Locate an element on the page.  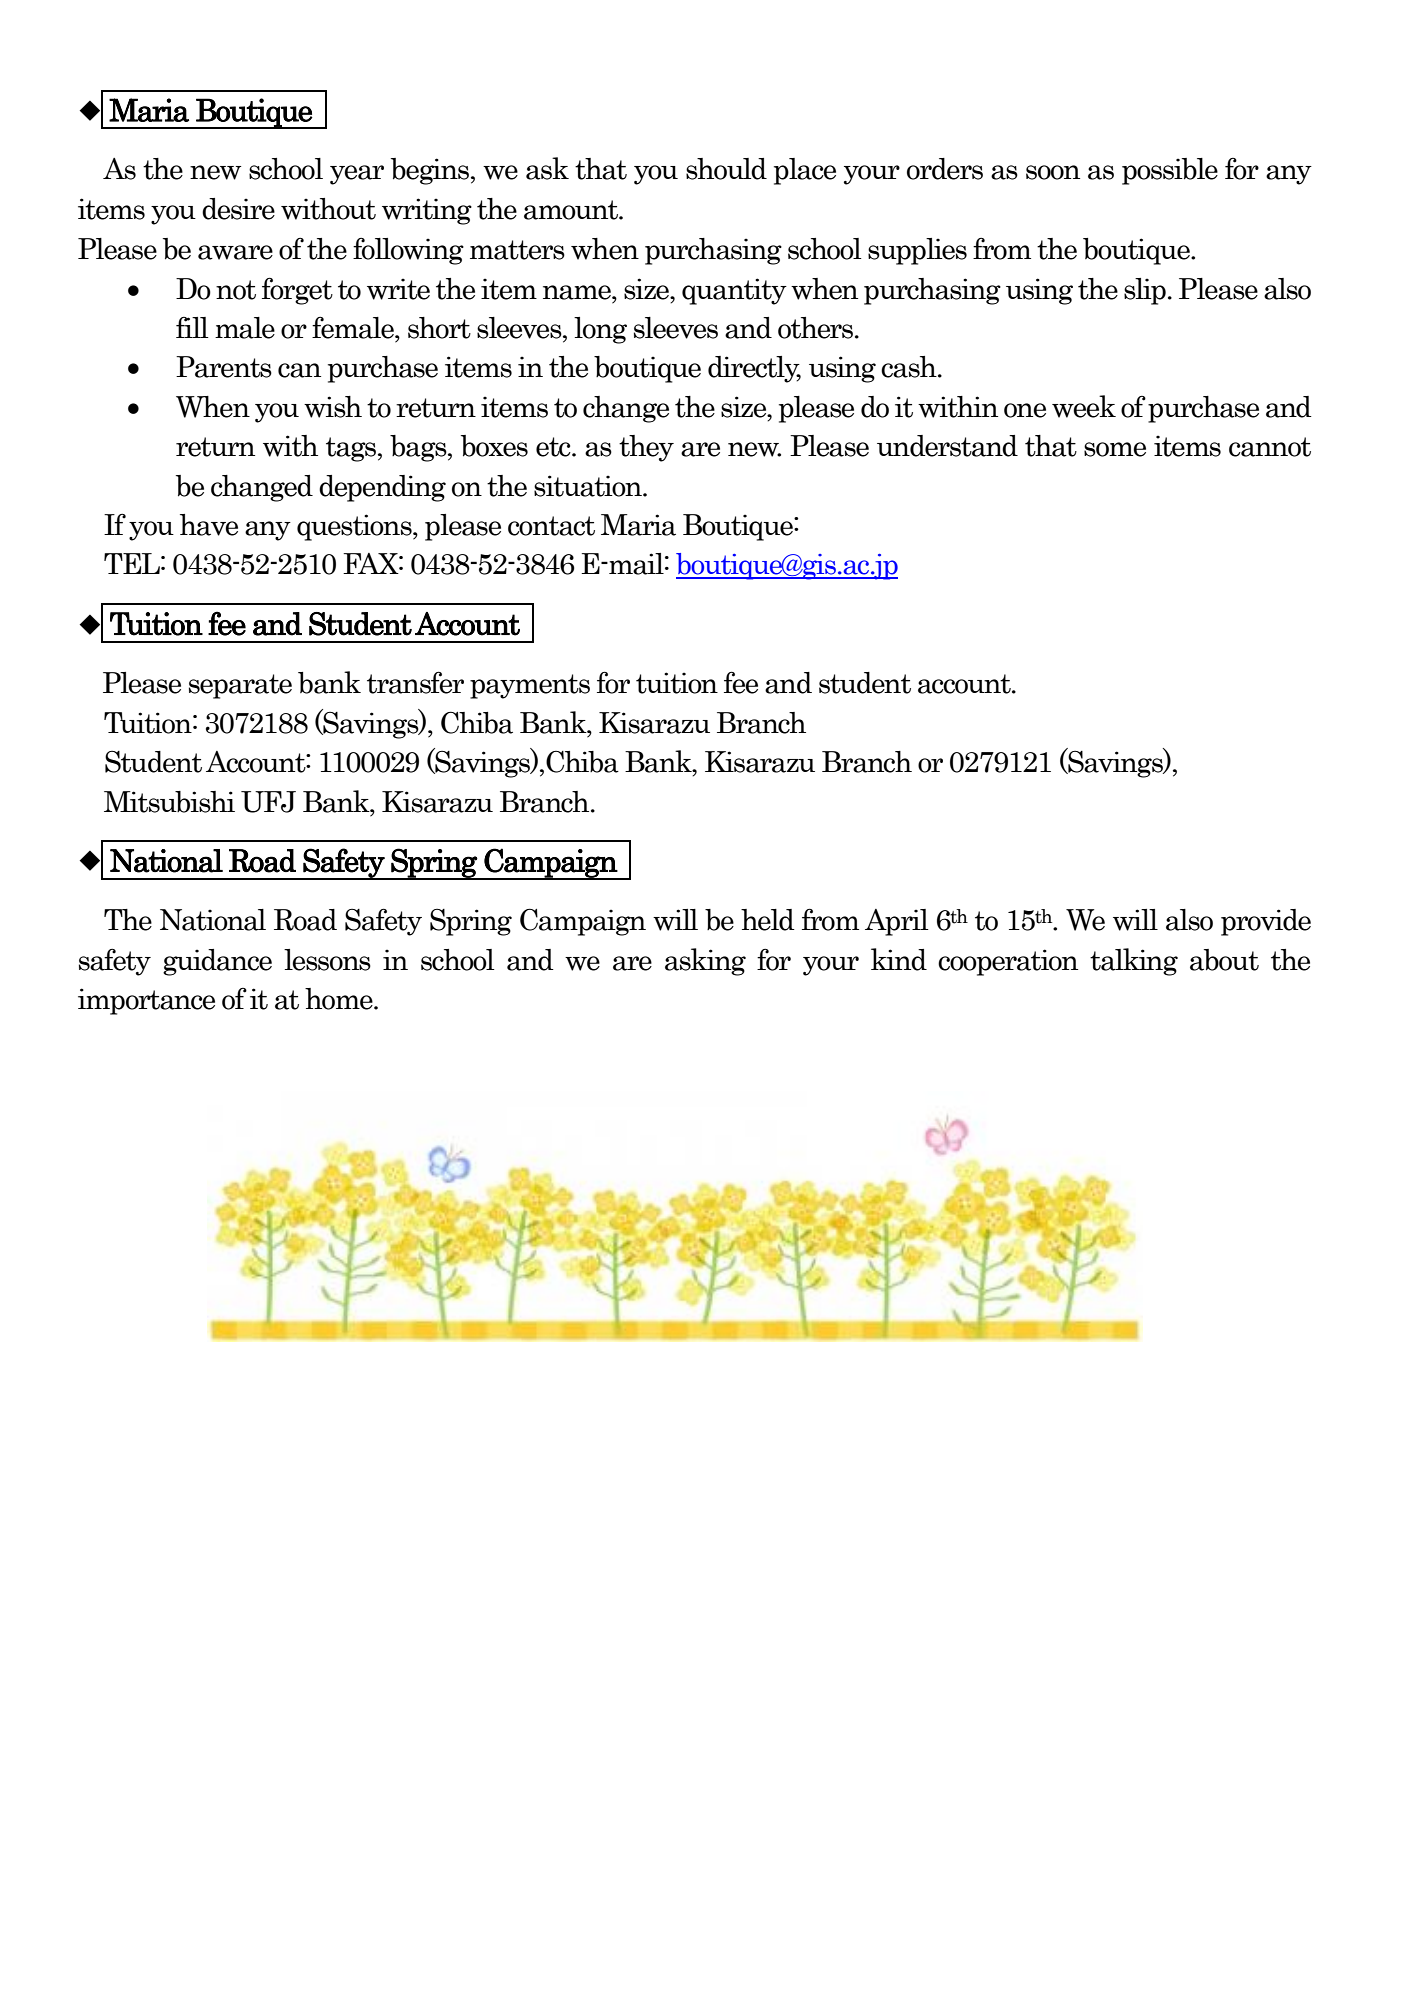
some is located at coordinates (1115, 449).
